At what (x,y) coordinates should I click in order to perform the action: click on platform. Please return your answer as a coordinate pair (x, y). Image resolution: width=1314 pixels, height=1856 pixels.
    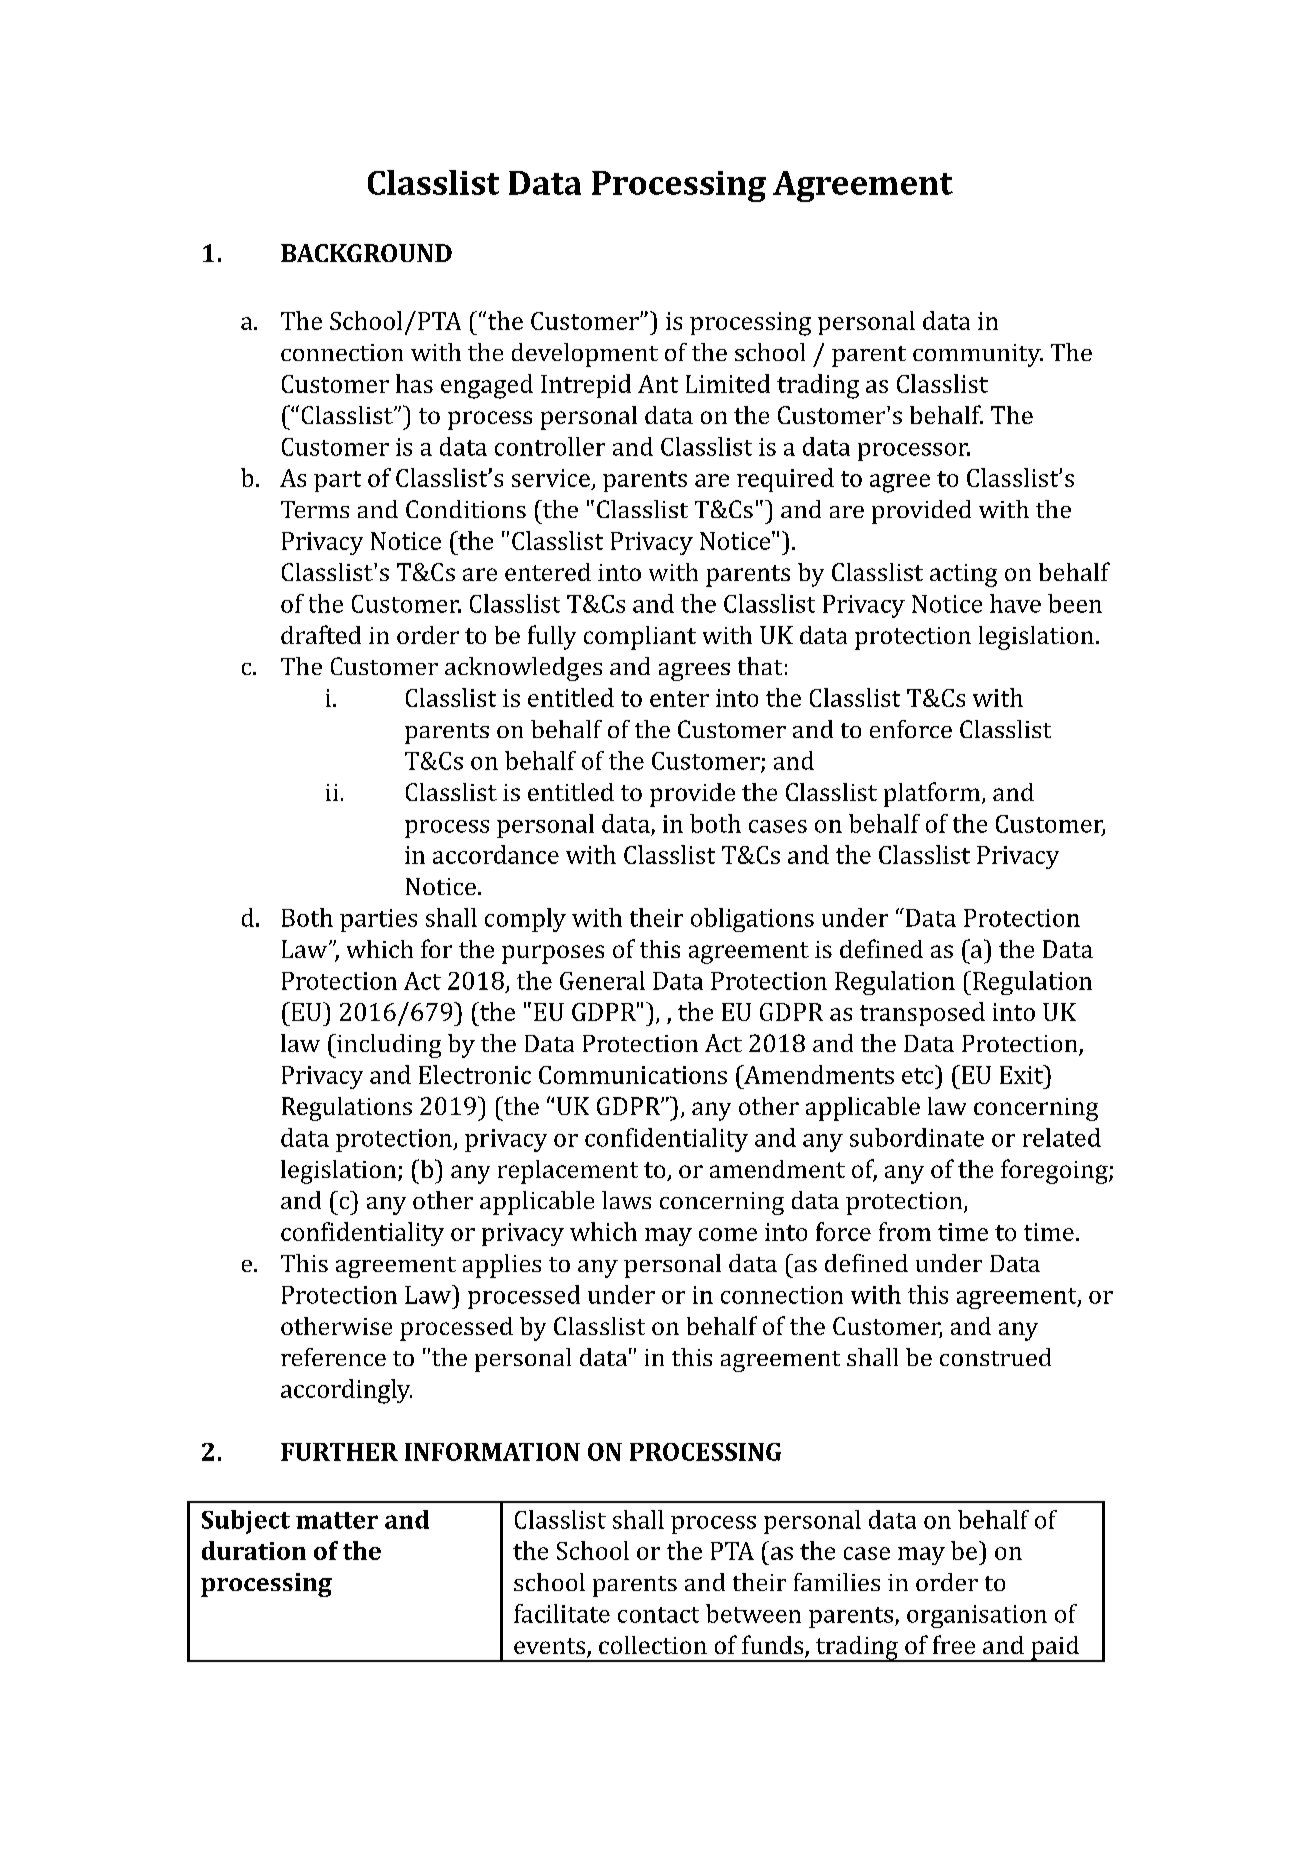
    Looking at the image, I should click on (933, 794).
